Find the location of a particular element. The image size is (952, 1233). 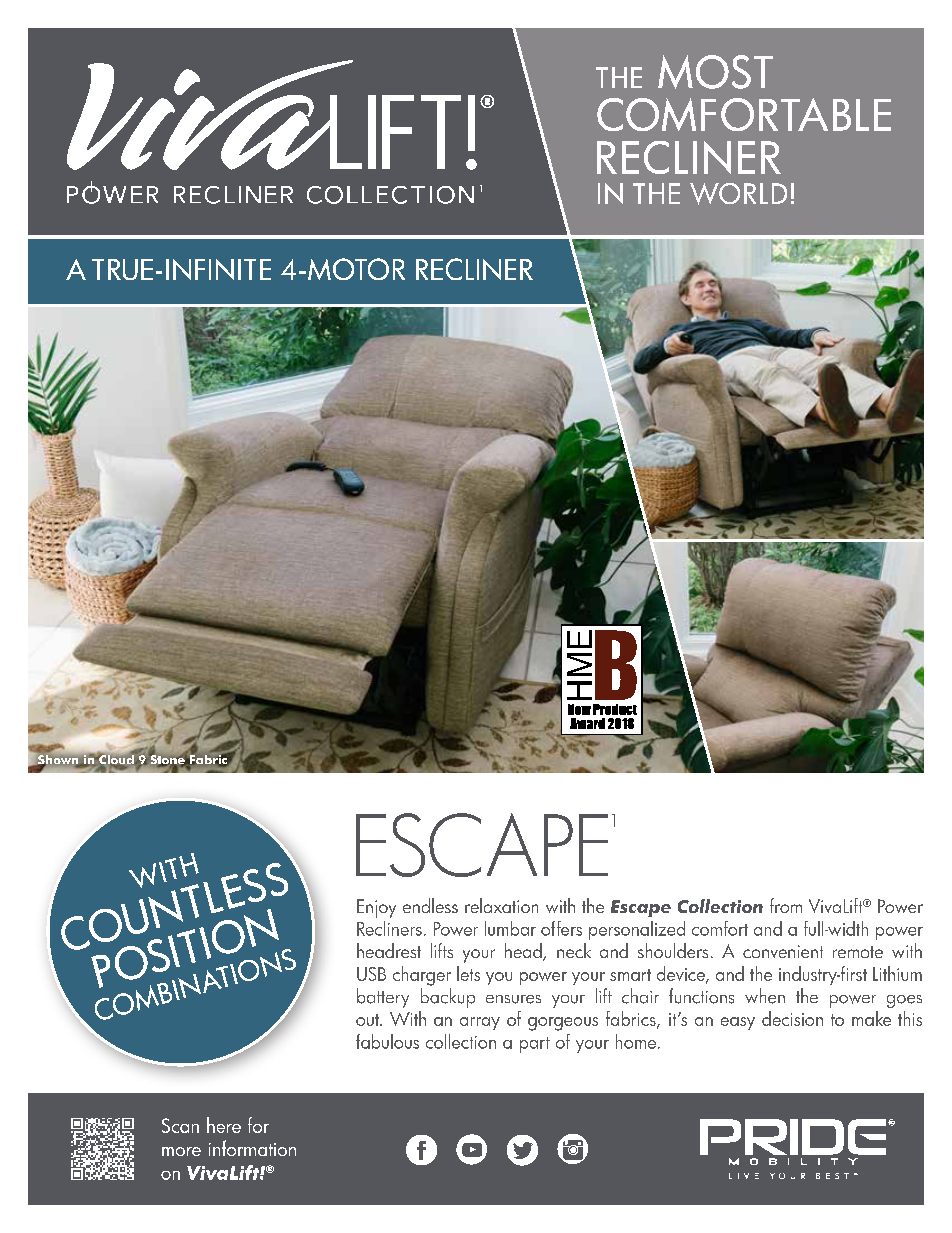

remote is located at coordinates (858, 952).
